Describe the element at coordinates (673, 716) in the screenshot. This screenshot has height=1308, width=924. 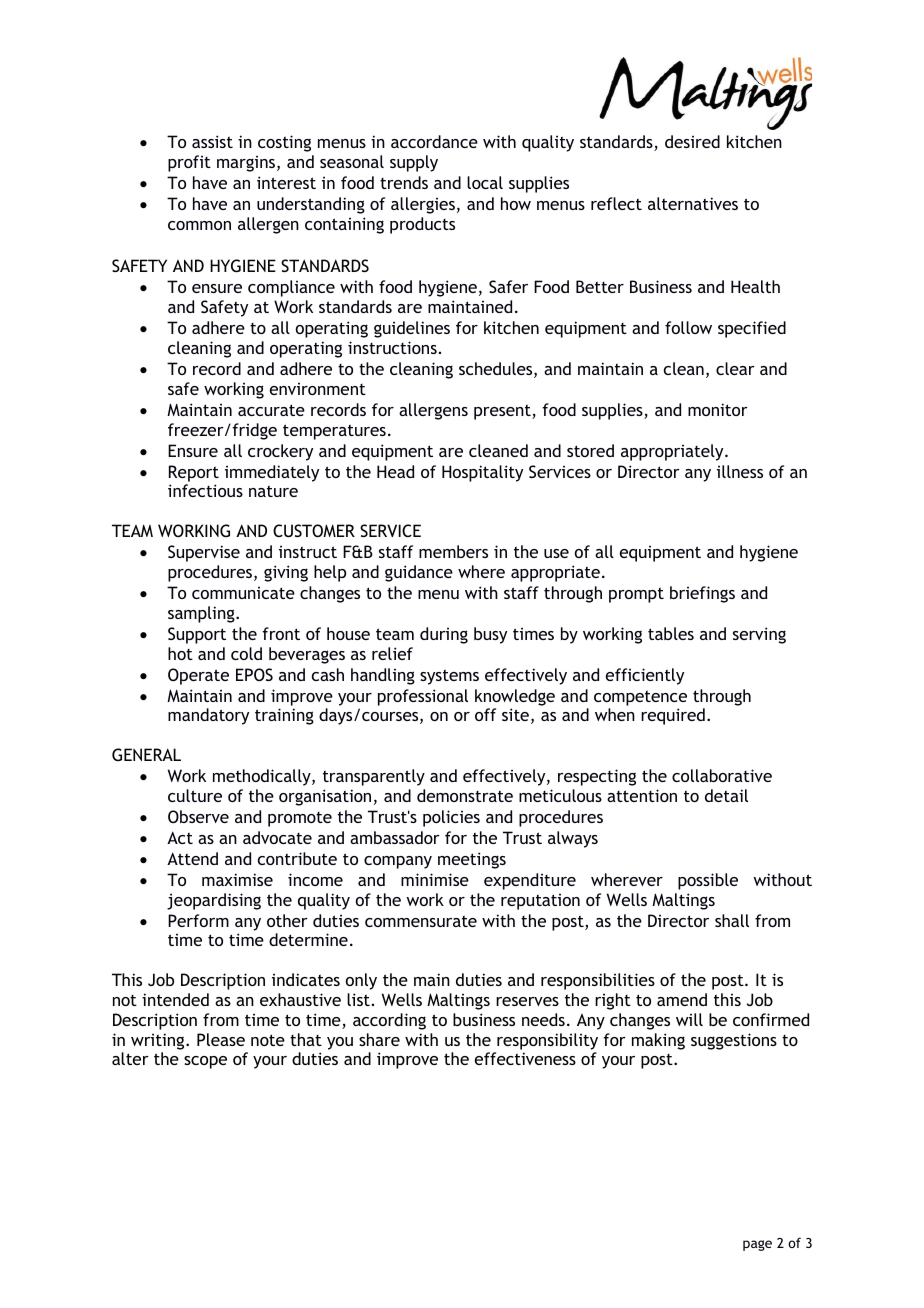
I see `required` at that location.
